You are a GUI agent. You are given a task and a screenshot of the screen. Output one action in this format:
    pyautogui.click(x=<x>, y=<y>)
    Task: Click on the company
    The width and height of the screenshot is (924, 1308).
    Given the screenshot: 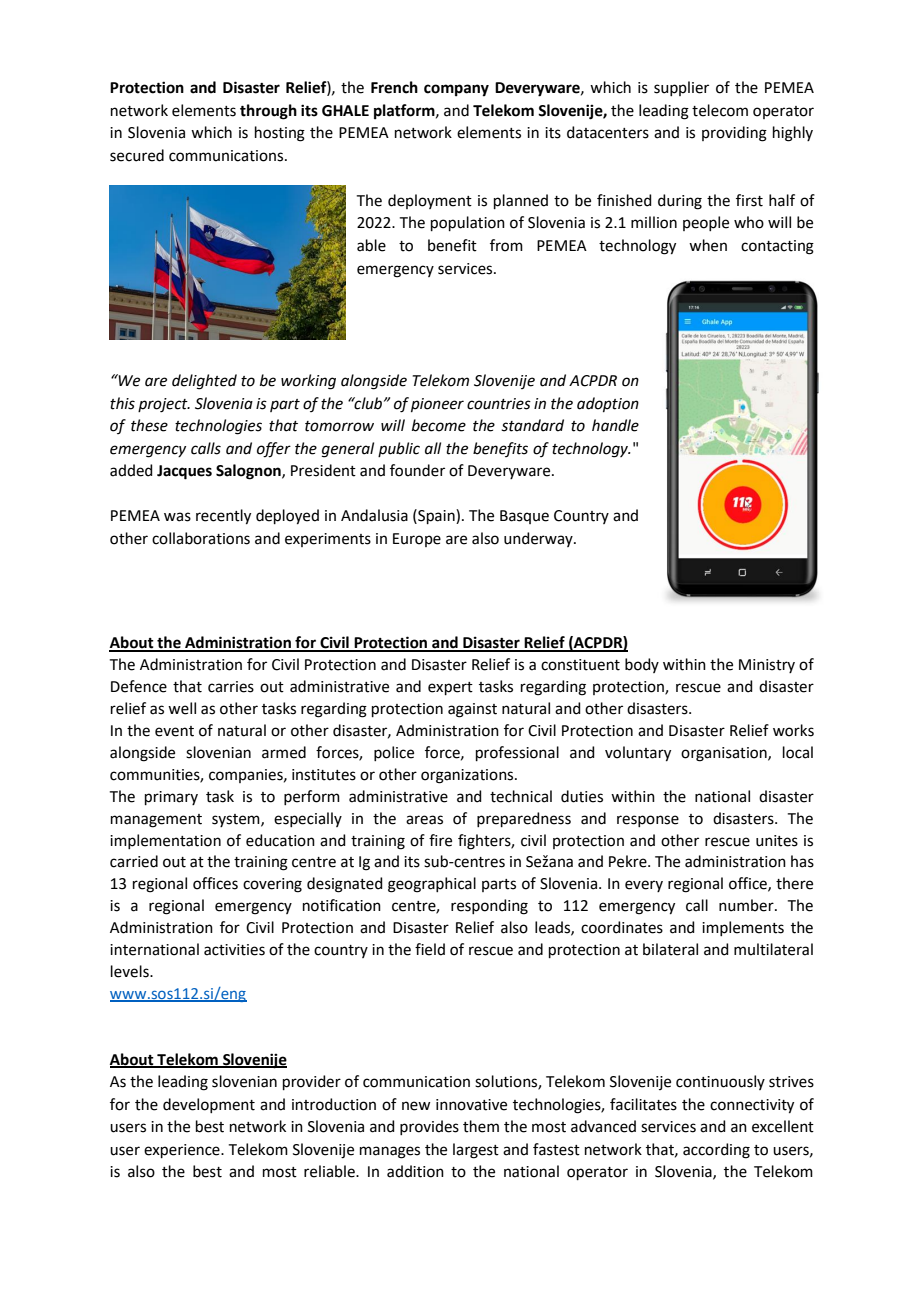 What is the action you would take?
    pyautogui.click(x=456, y=90)
